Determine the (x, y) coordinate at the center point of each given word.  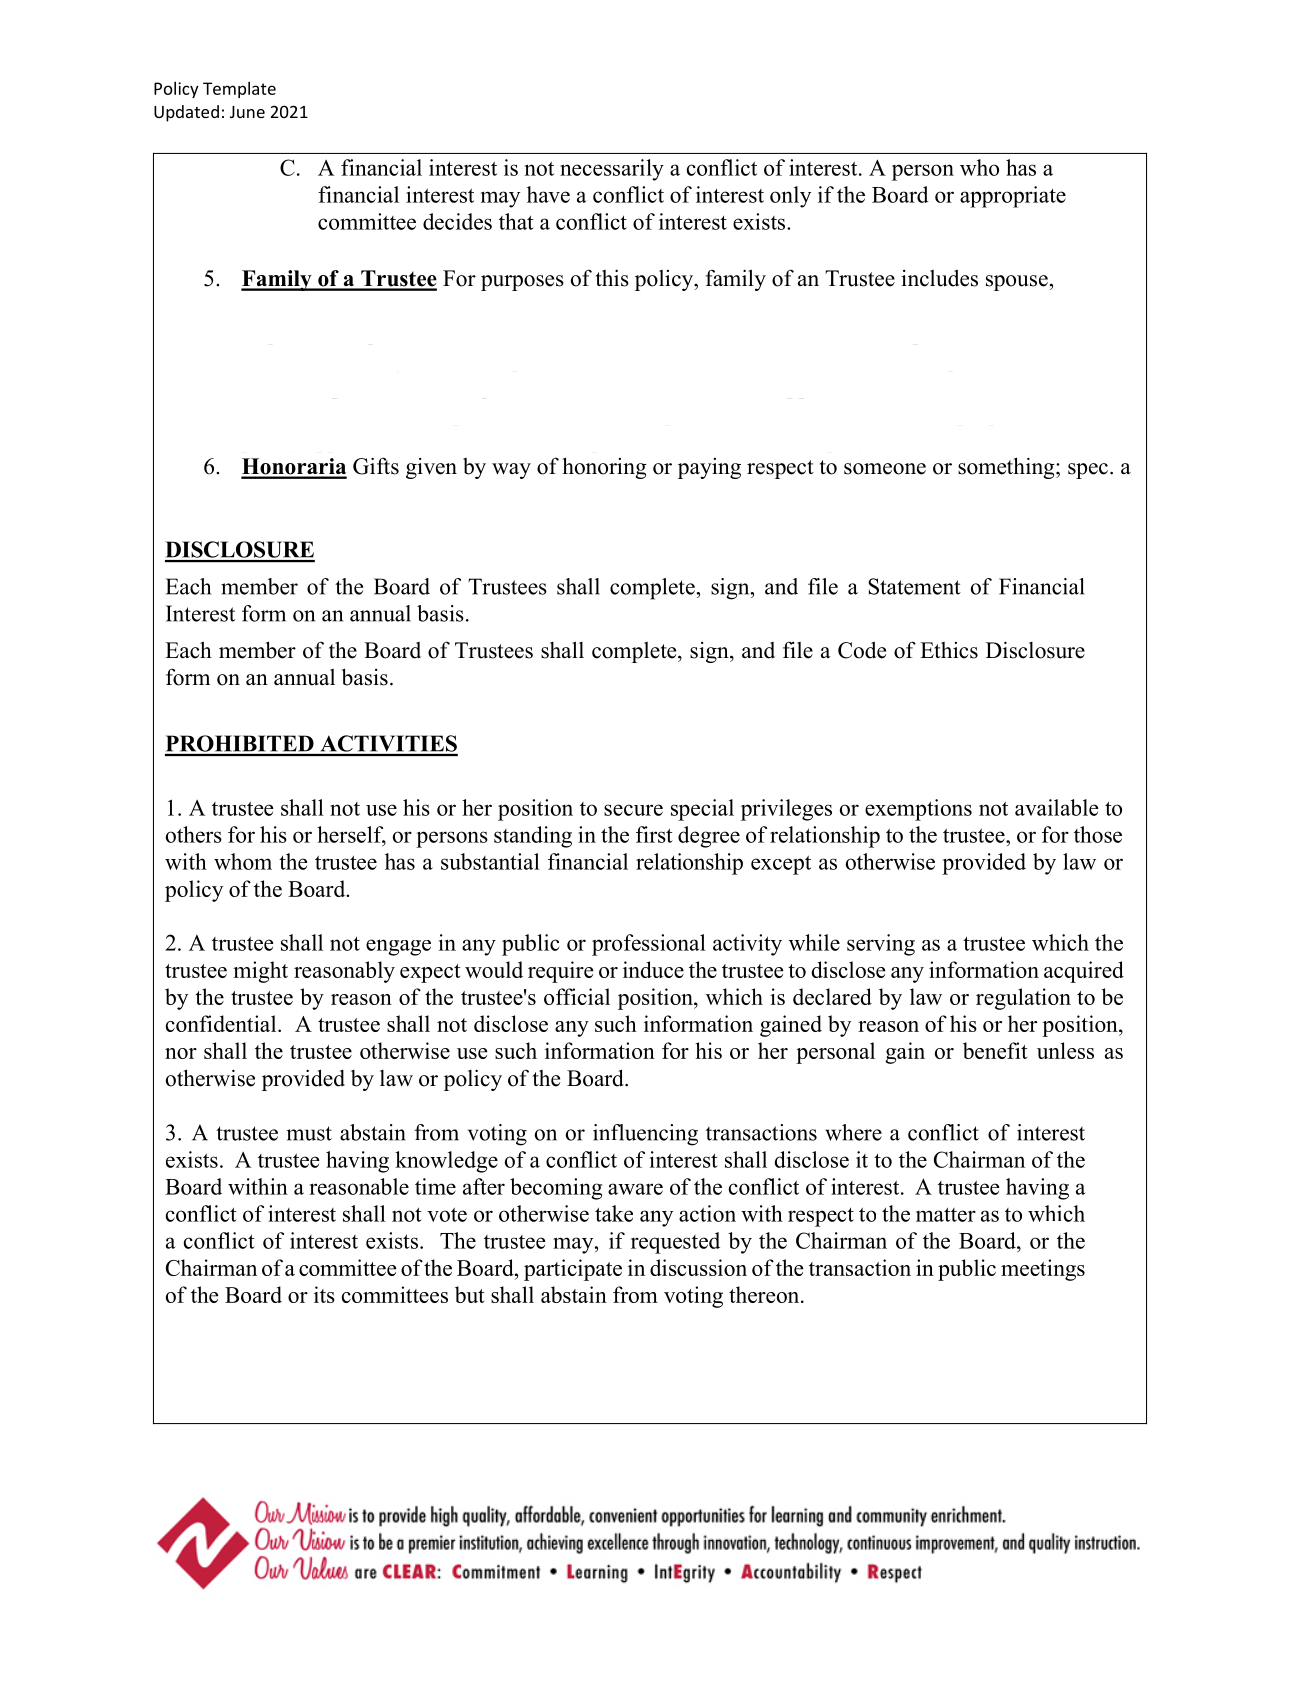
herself (351, 835)
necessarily (612, 170)
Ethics (949, 650)
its (324, 1294)
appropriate (1013, 197)
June (247, 112)
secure (633, 810)
